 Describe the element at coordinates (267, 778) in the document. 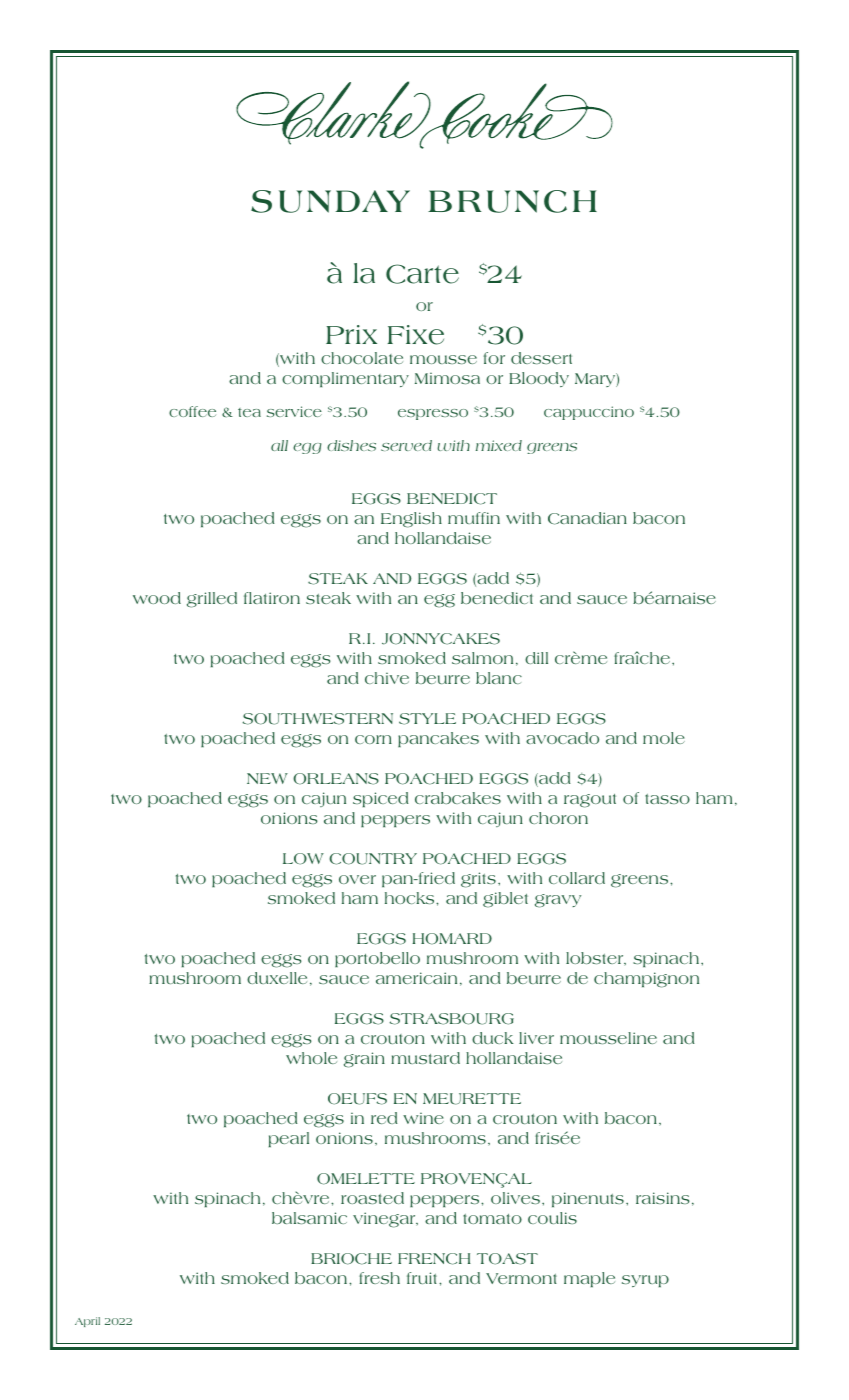

I see `NEW` at that location.
